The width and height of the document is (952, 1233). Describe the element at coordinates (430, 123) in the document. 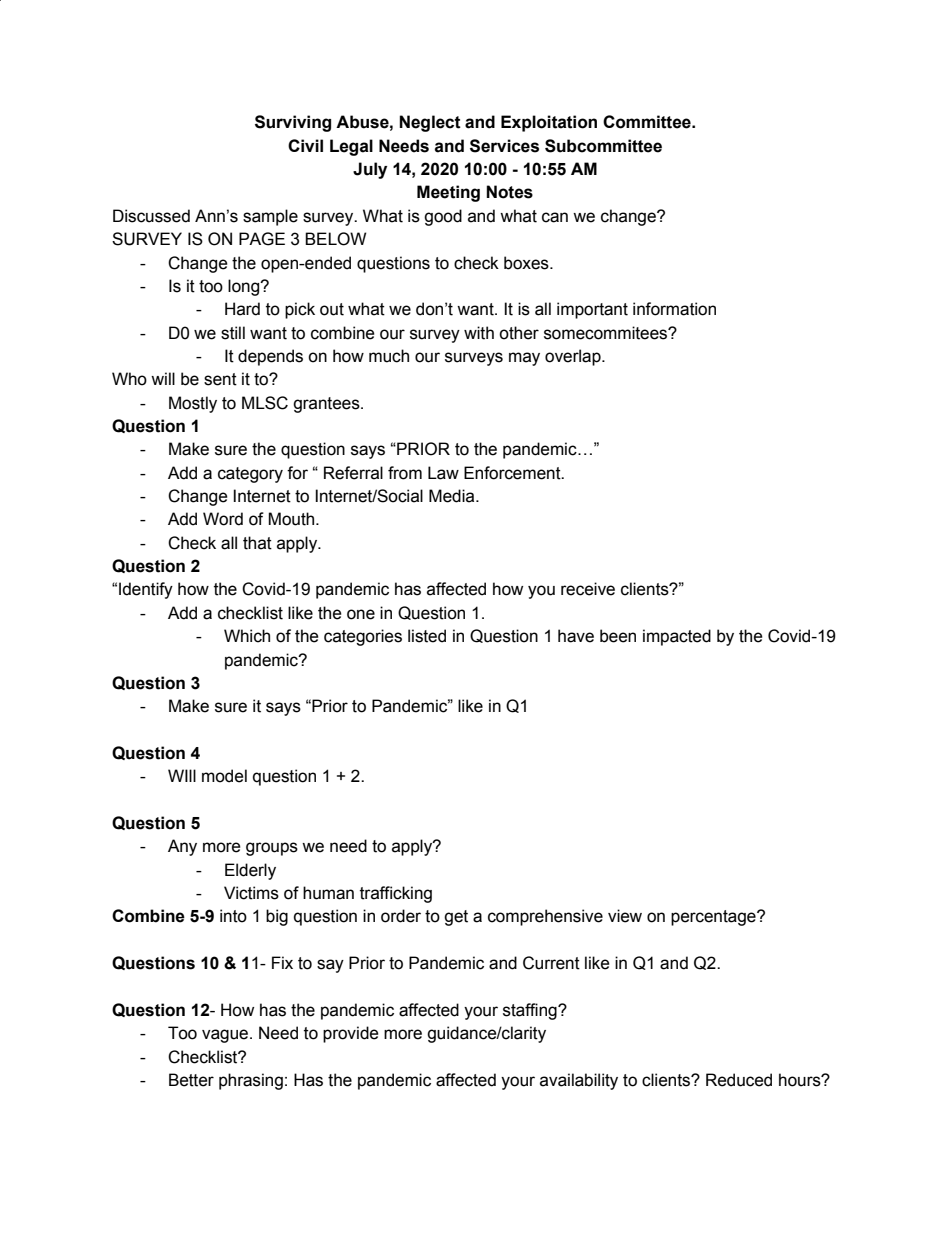

I see `Neglect` at that location.
